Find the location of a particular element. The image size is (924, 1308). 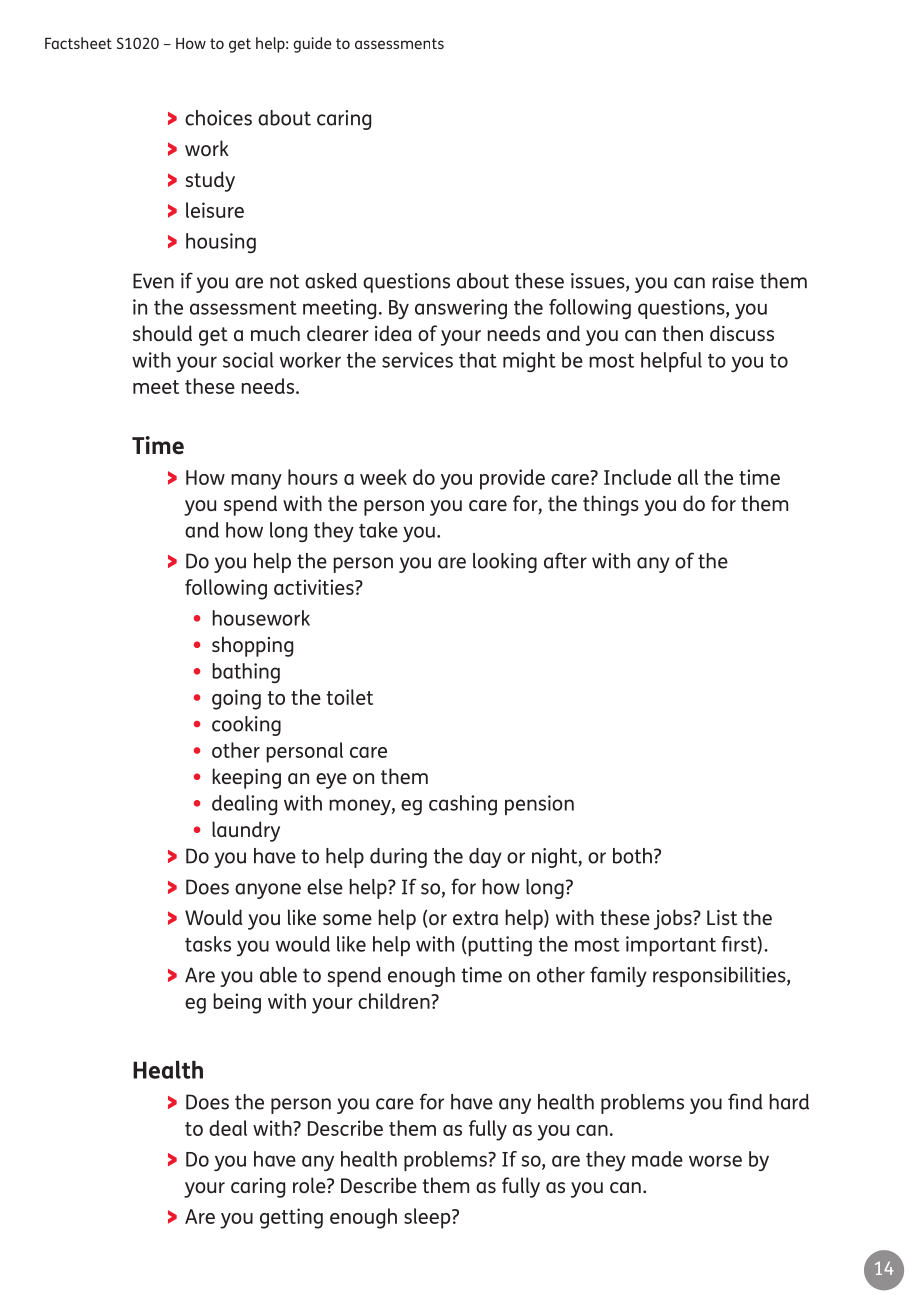

guide is located at coordinates (312, 45).
